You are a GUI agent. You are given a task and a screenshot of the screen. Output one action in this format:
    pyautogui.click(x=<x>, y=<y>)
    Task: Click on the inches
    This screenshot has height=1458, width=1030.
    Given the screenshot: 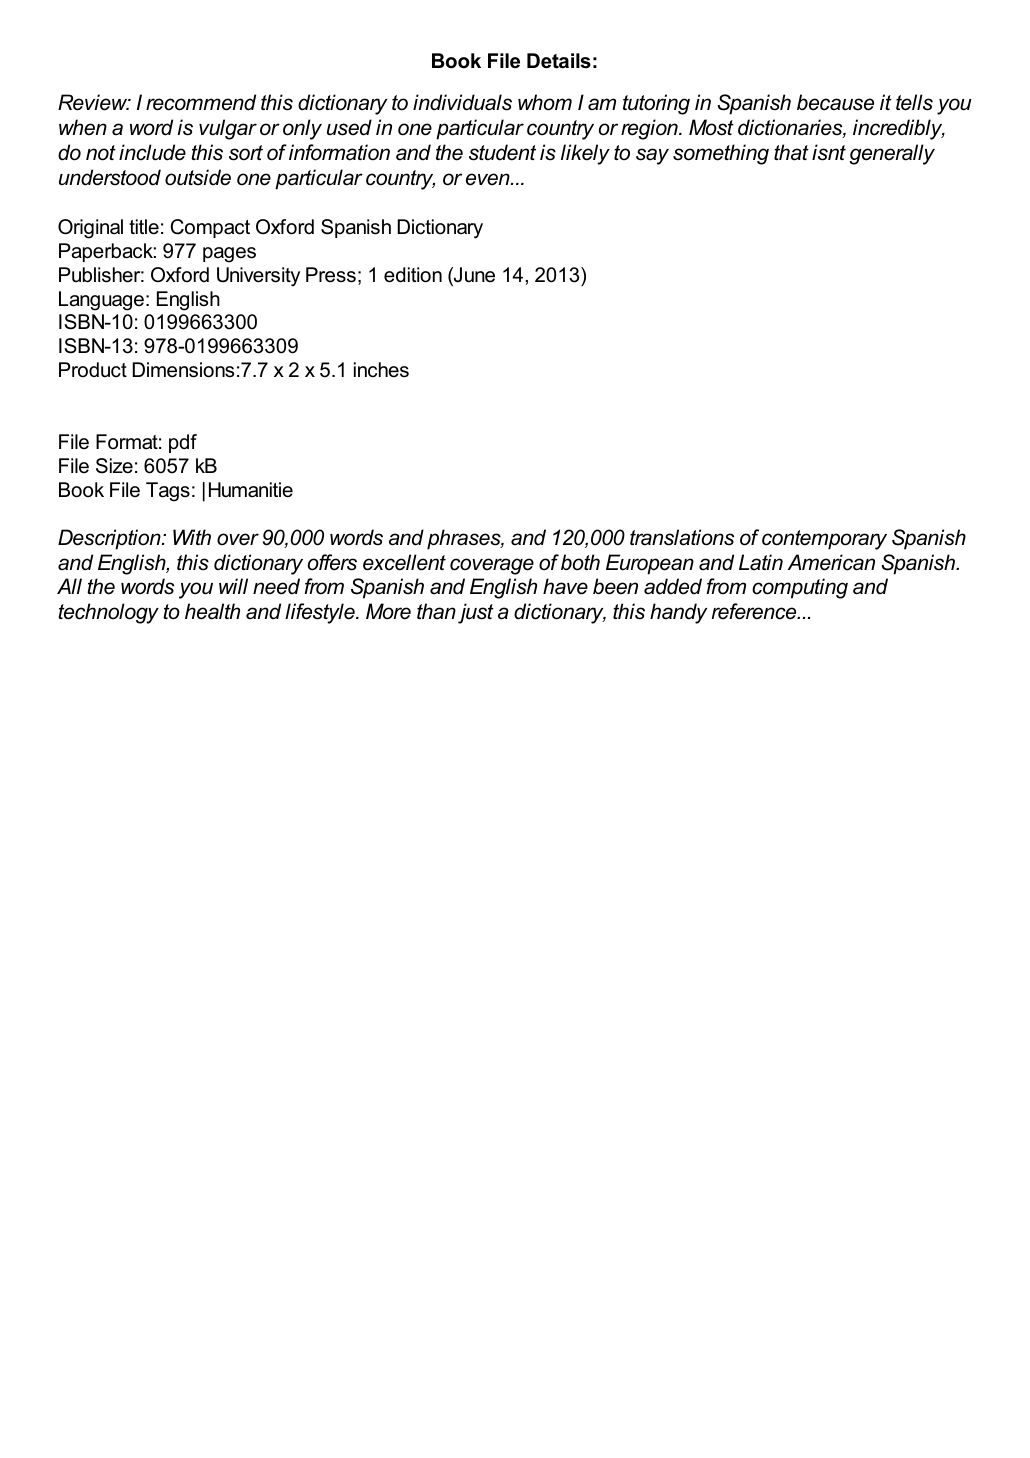 What is the action you would take?
    pyautogui.click(x=381, y=370)
